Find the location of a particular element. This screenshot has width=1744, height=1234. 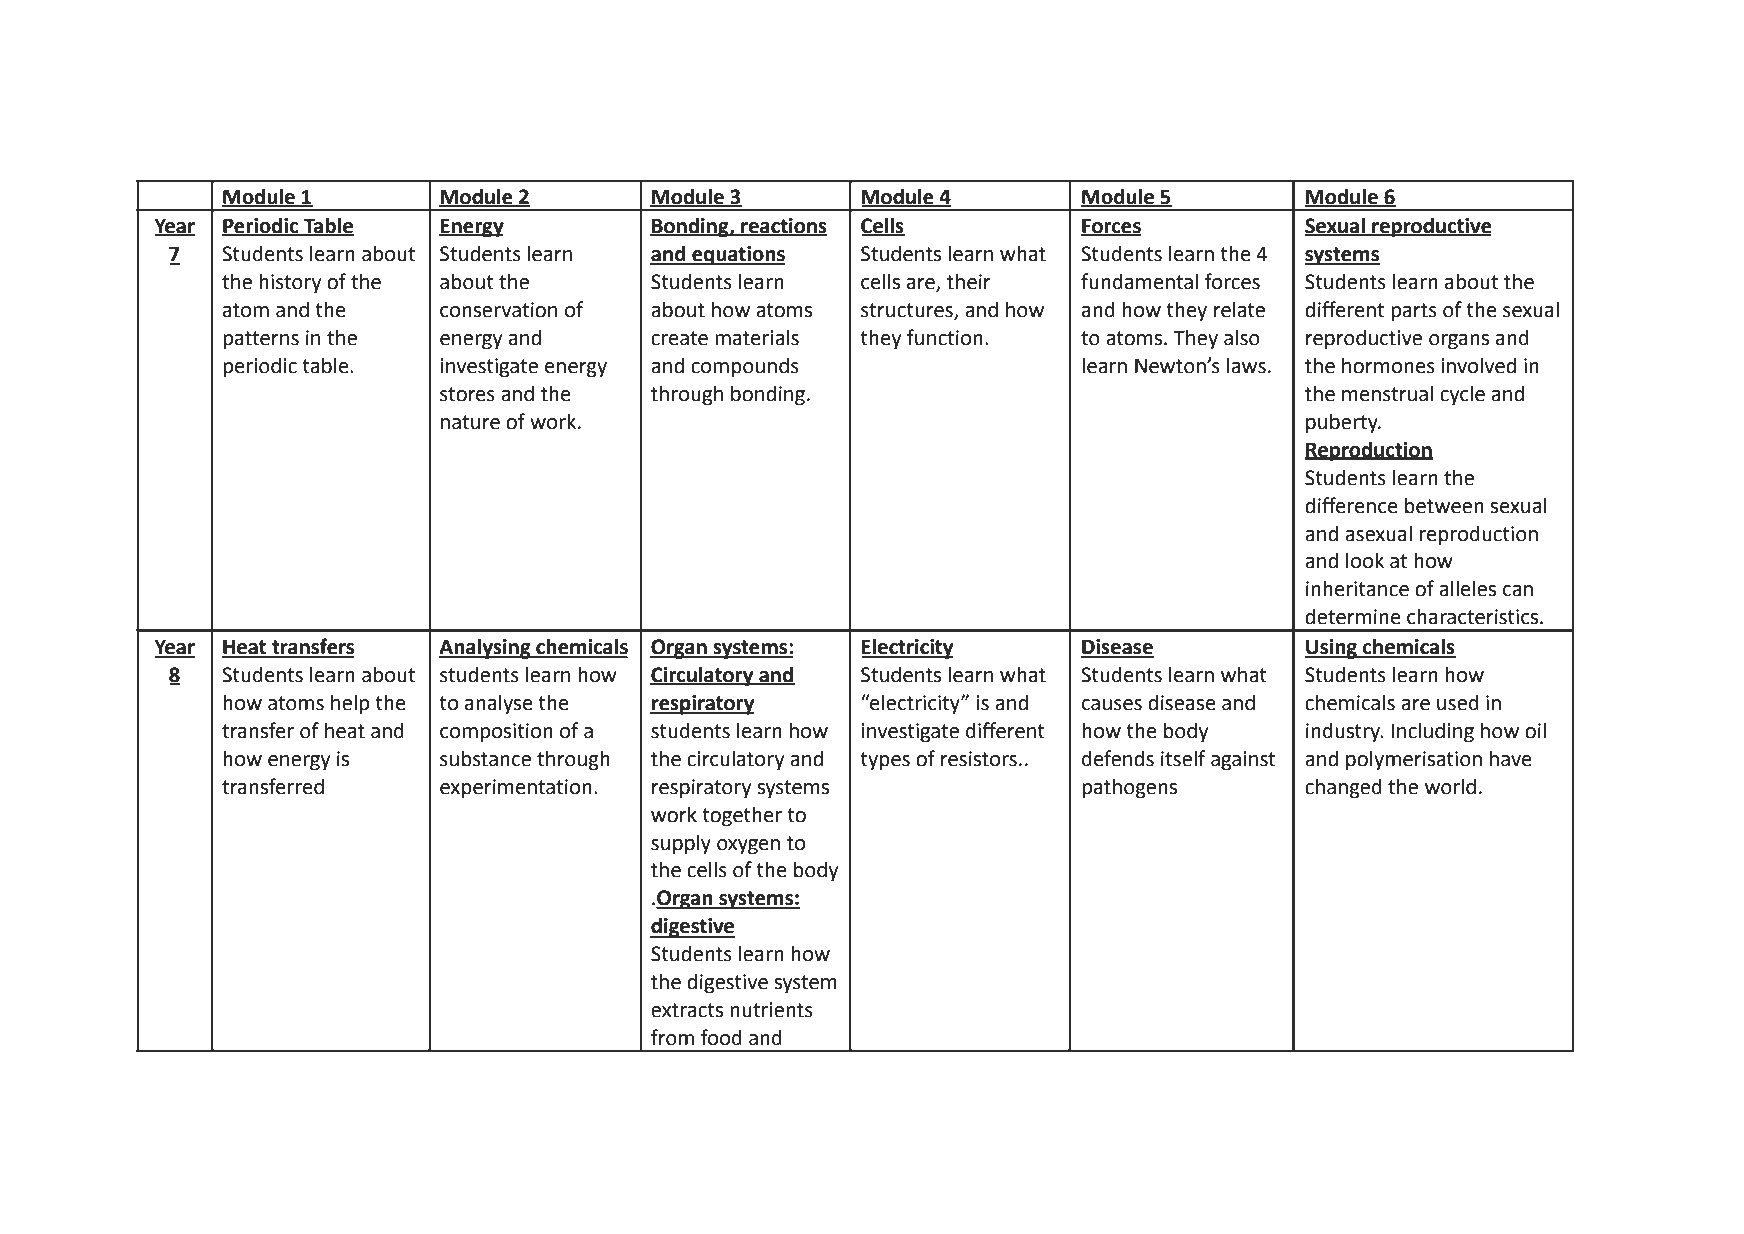

their is located at coordinates (969, 281).
